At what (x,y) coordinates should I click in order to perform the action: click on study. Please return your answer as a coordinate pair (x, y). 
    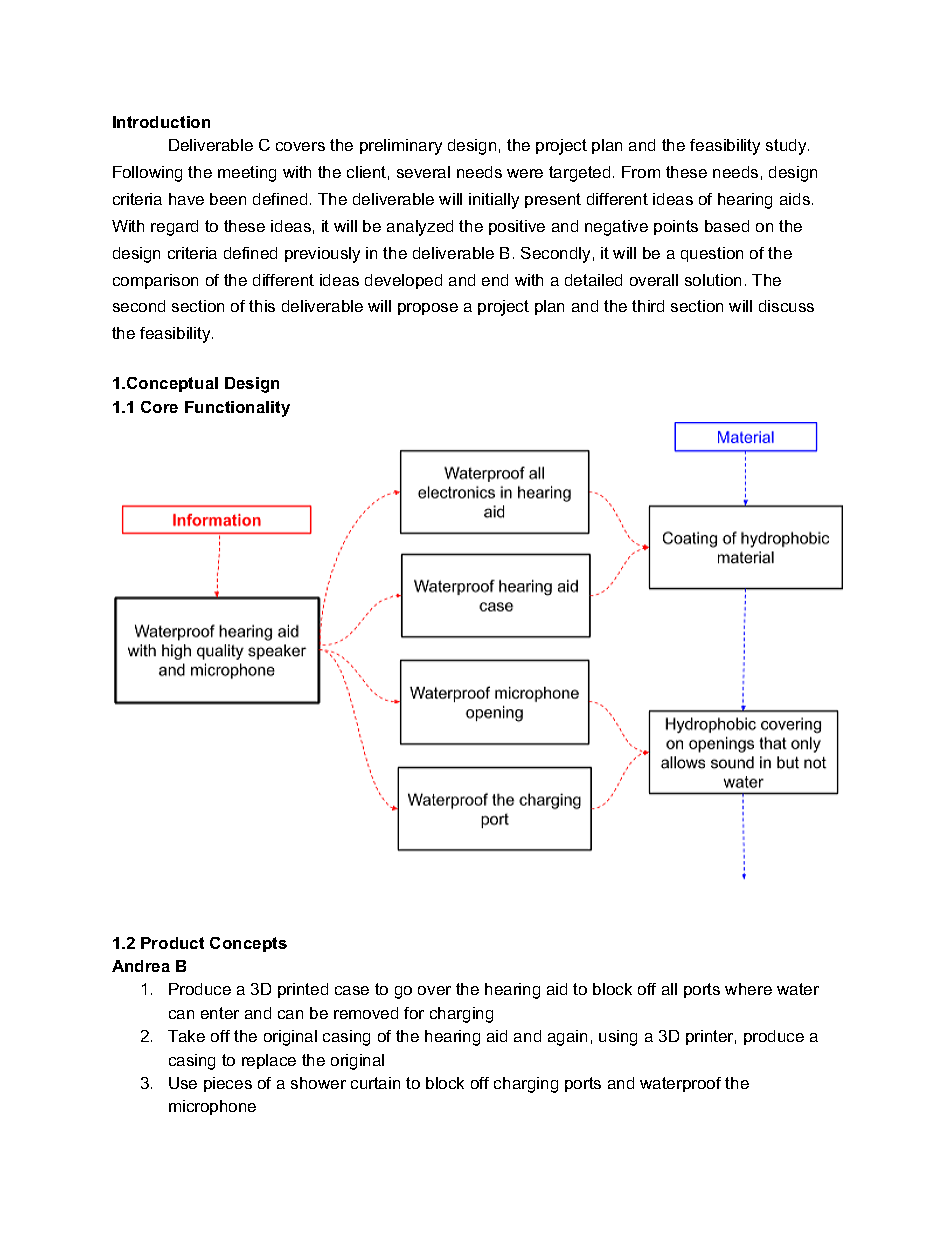
    Looking at the image, I should click on (787, 147).
